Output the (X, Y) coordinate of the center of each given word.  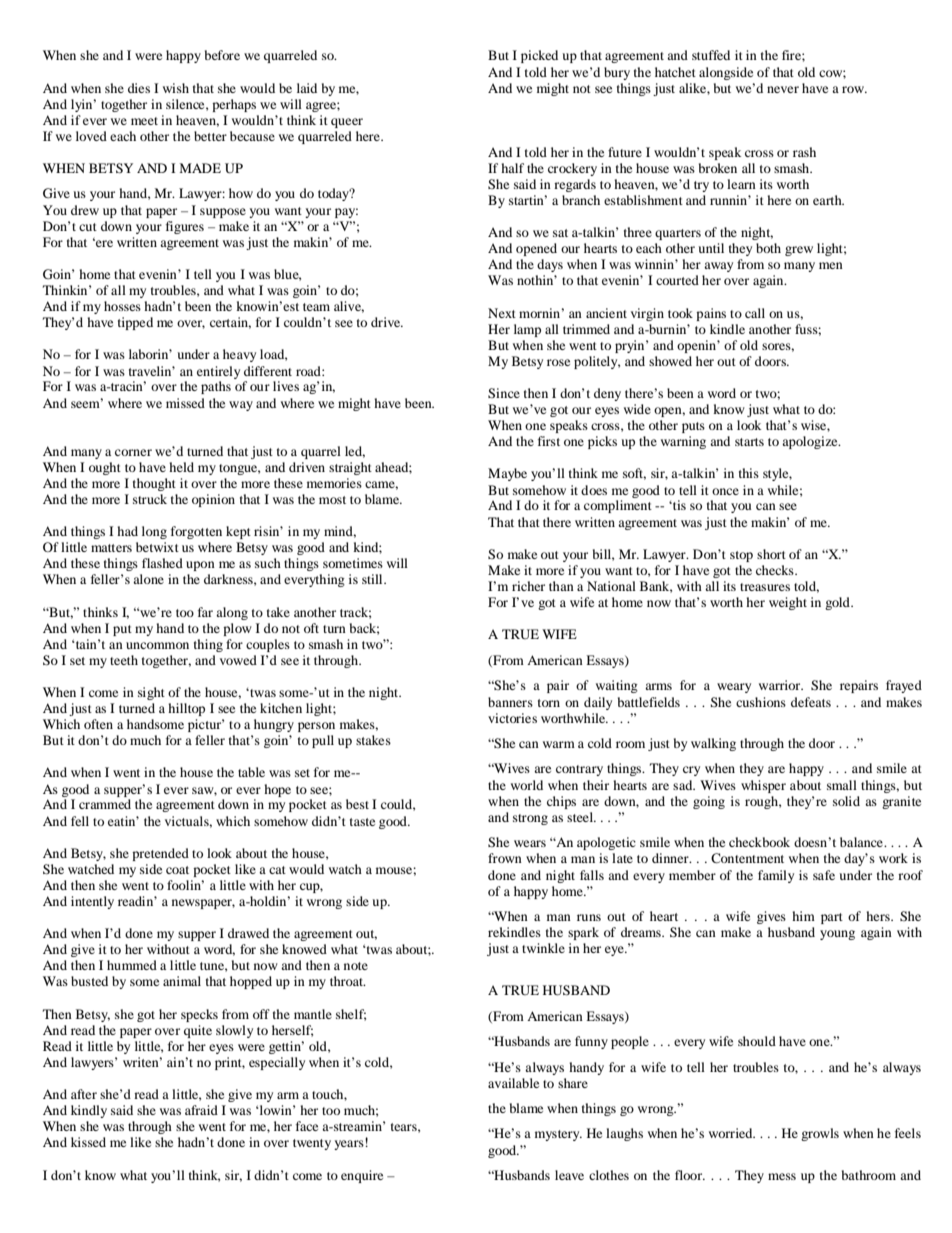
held (181, 467)
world (527, 785)
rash (804, 152)
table (251, 772)
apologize (811, 442)
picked (539, 56)
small (842, 785)
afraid (201, 1110)
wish (176, 88)
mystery (558, 1135)
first (549, 441)
